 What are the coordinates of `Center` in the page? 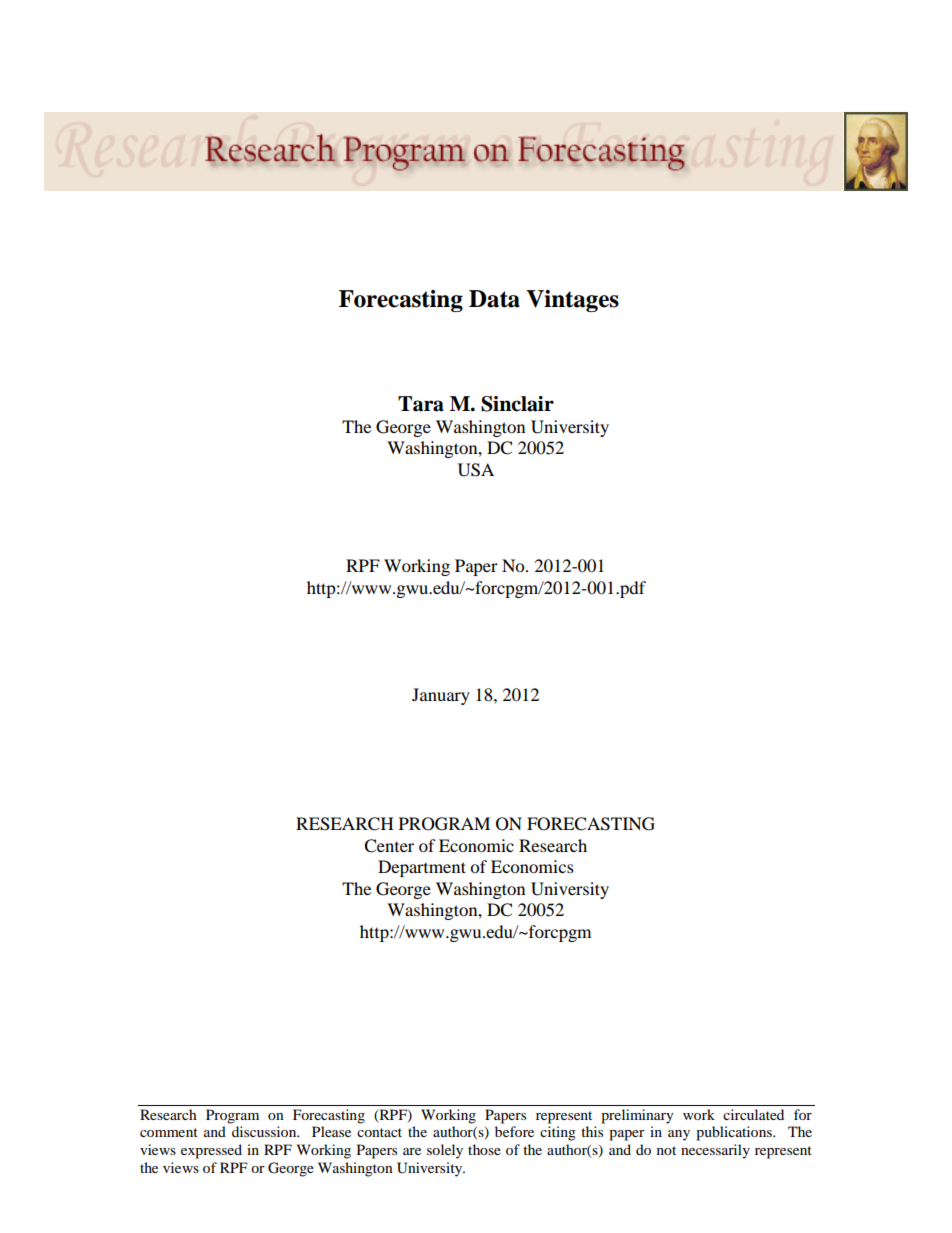 It's located at (389, 846).
